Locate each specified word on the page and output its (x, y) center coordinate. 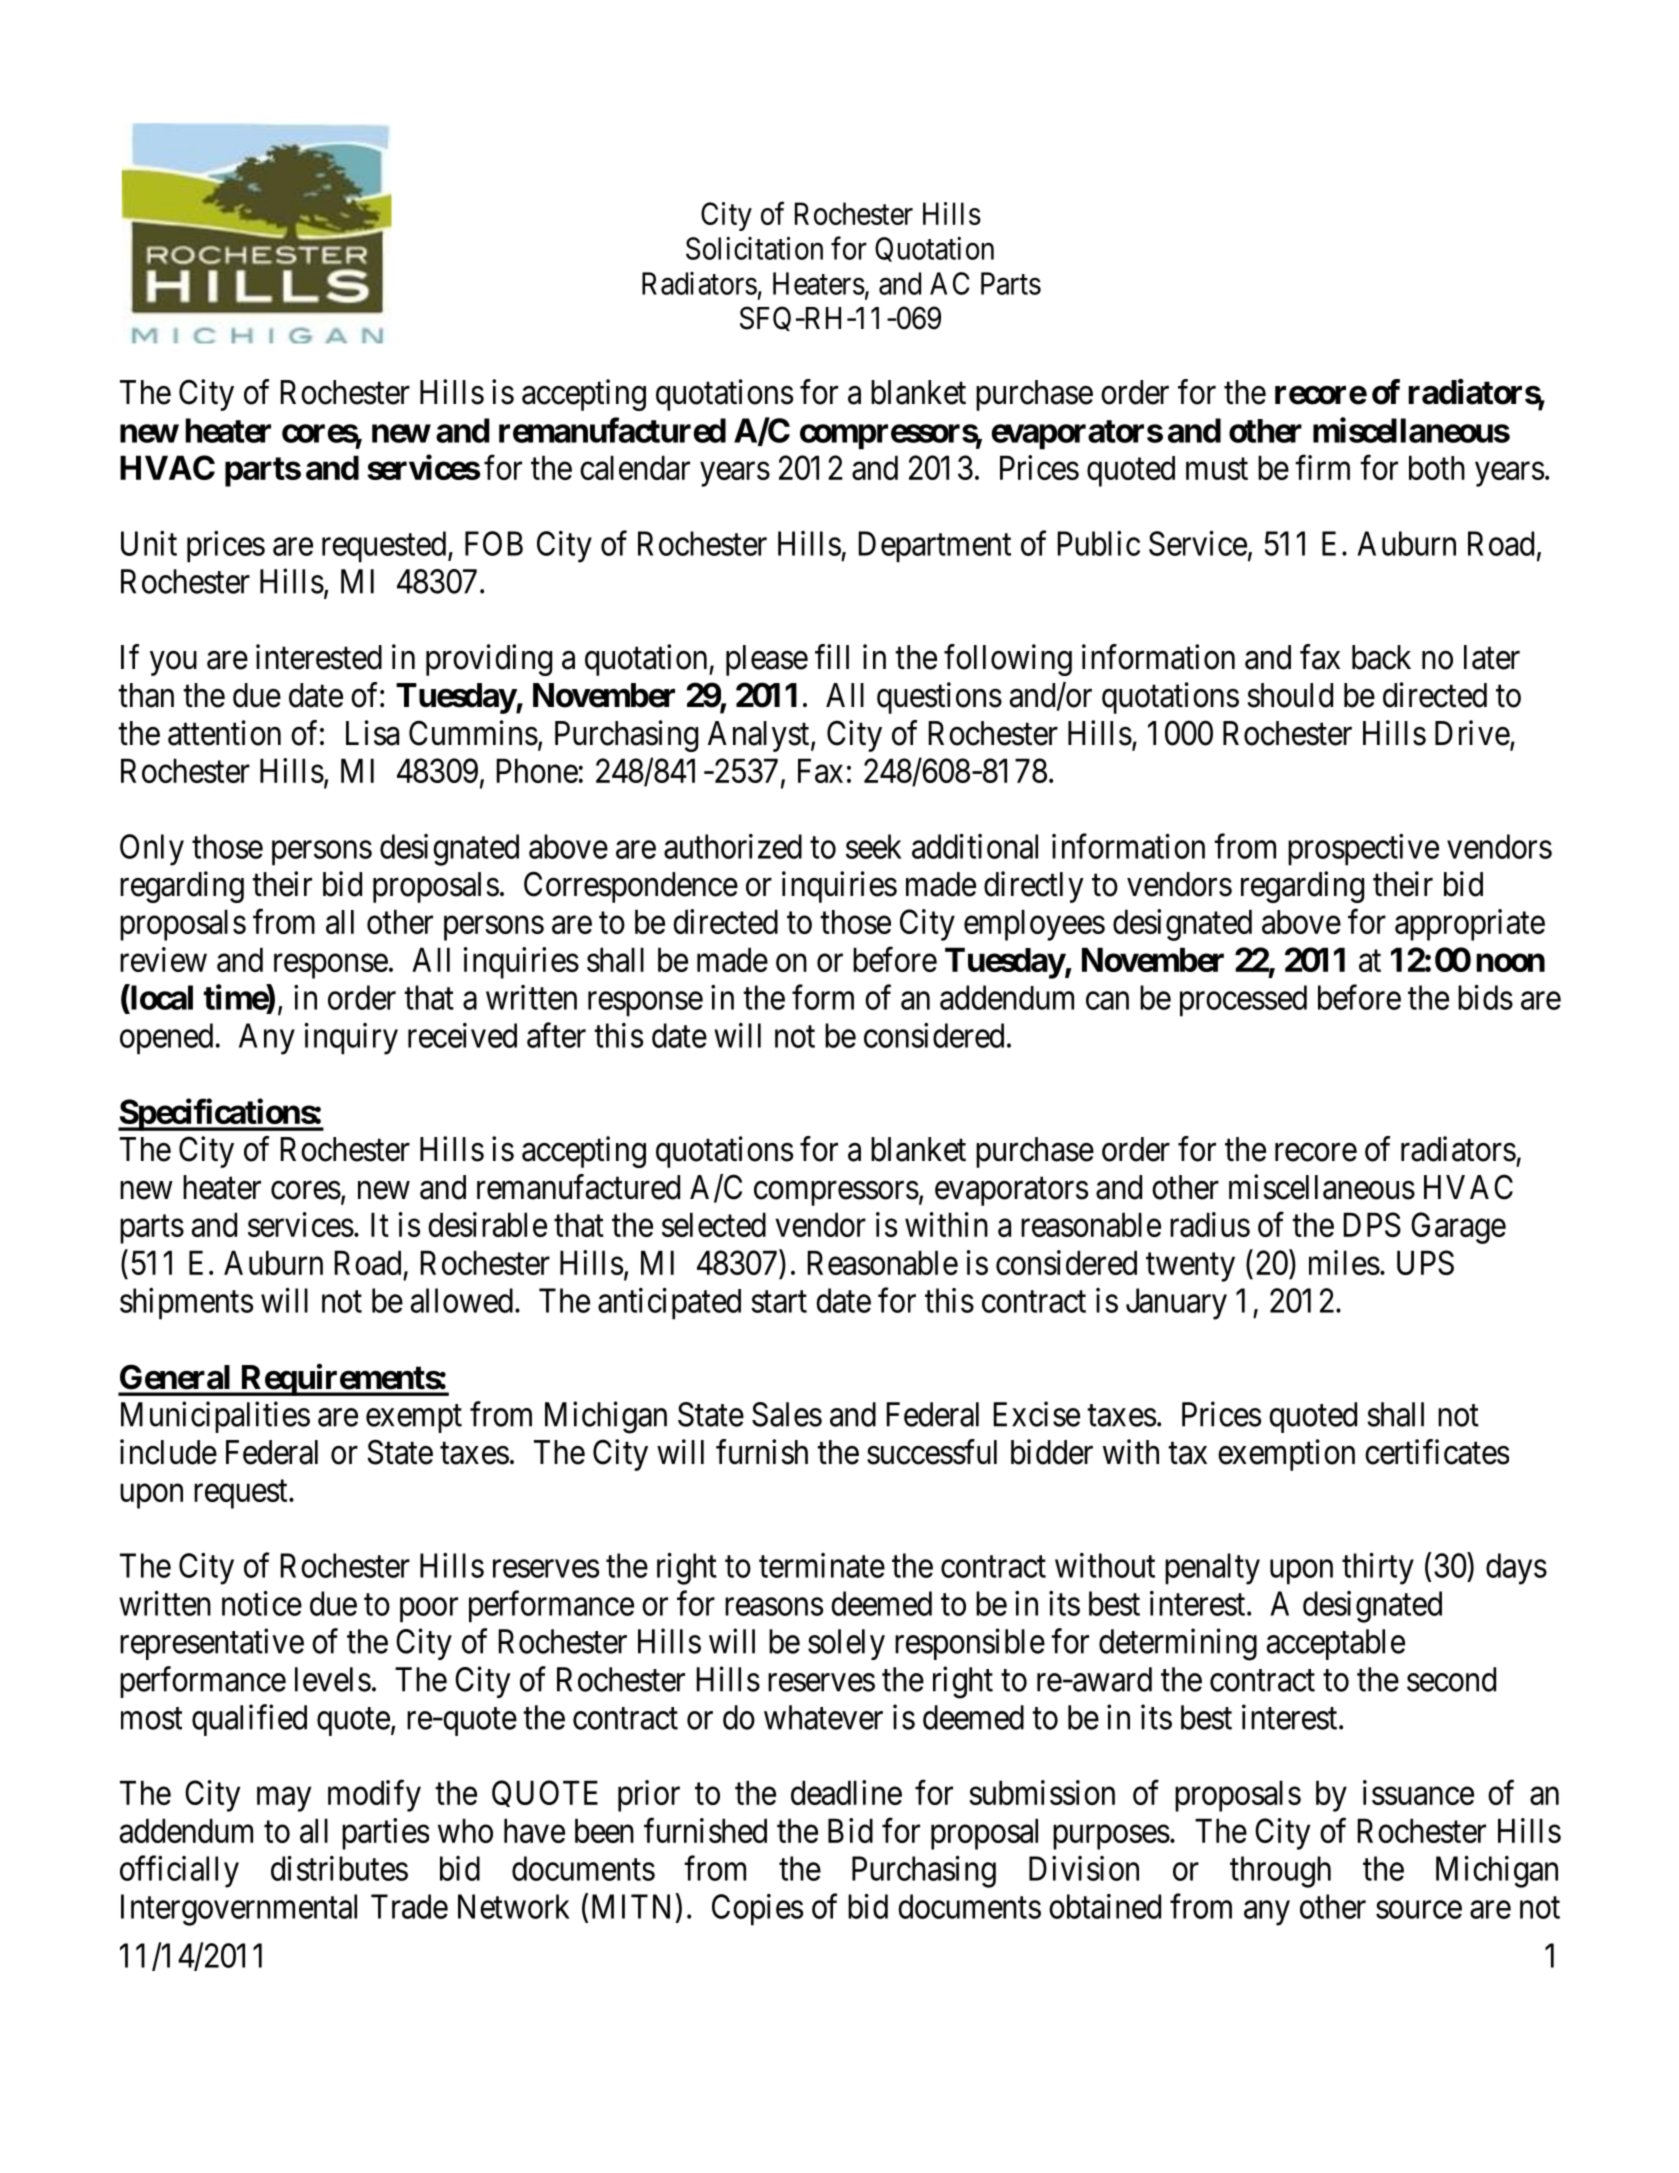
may (284, 1799)
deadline (846, 1792)
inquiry (351, 1039)
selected (714, 1224)
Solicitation (754, 248)
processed (1243, 1001)
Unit (149, 543)
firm (1322, 467)
